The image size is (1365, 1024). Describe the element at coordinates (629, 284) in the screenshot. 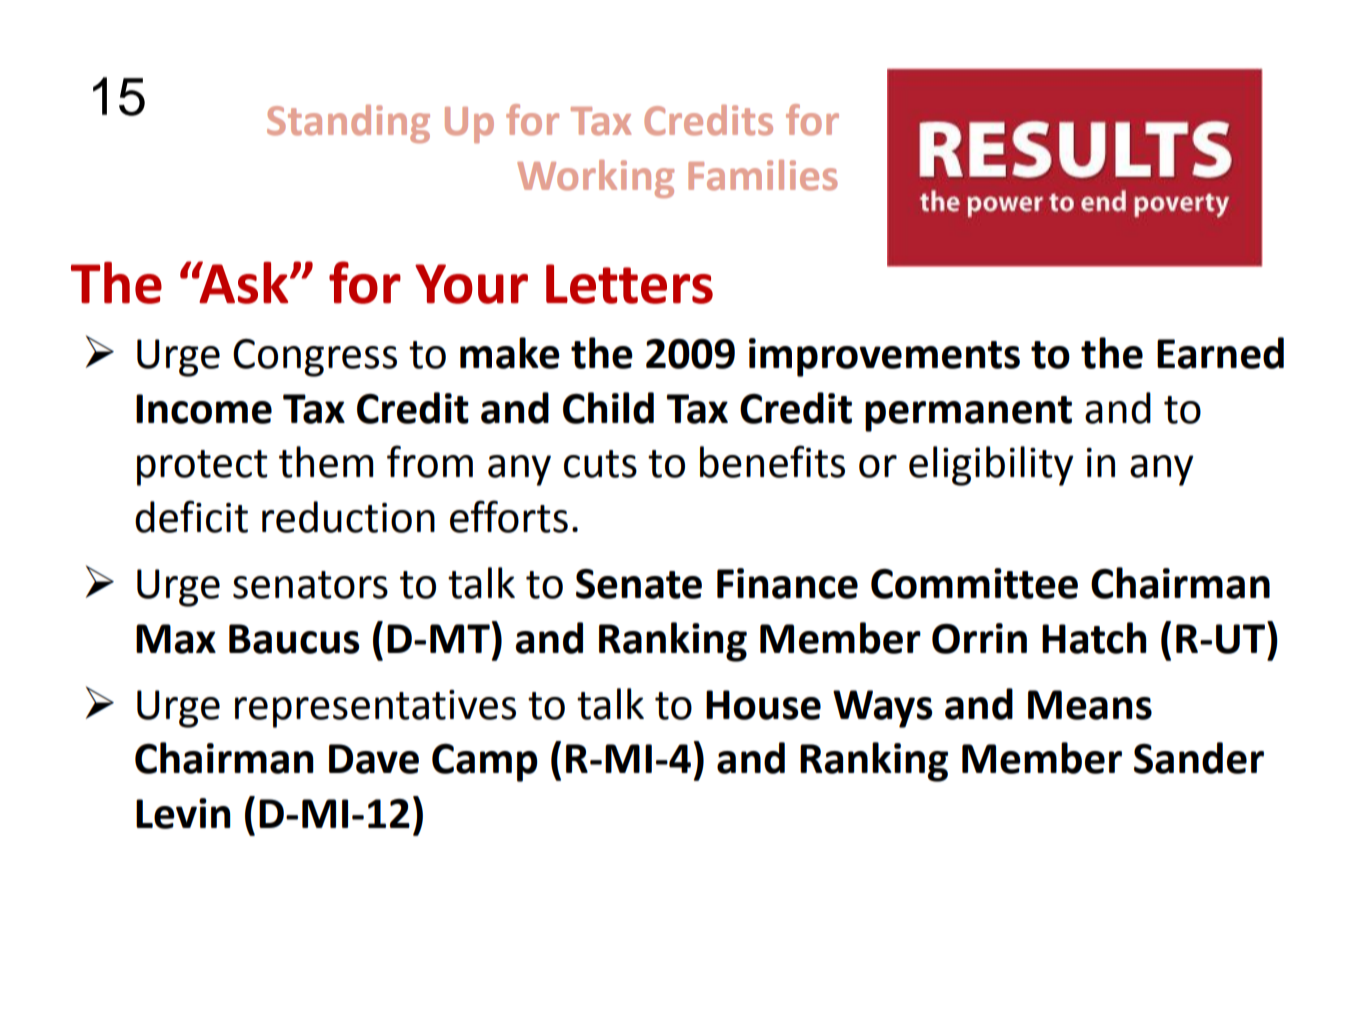

I see `Letters` at that location.
